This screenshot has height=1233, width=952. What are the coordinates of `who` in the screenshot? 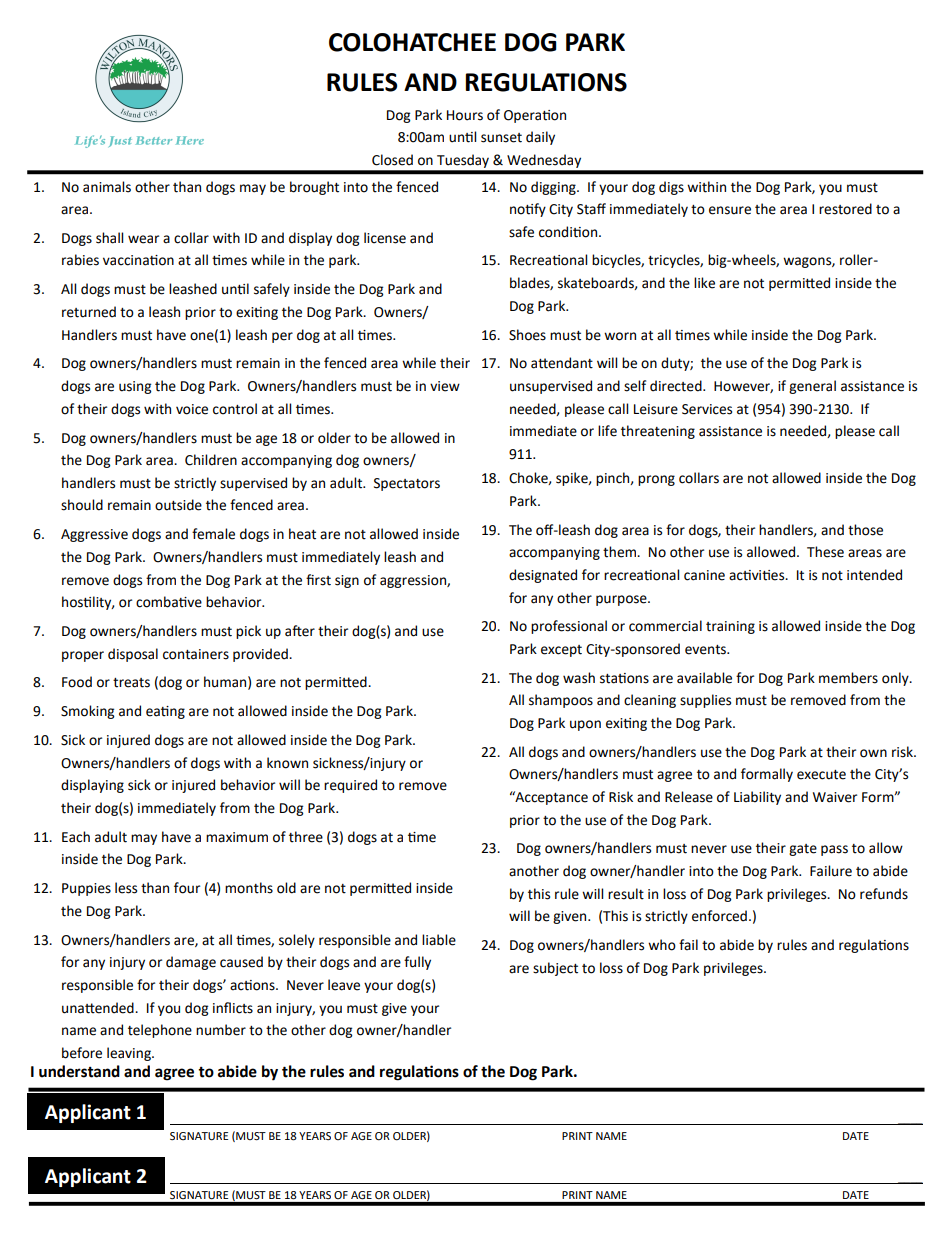 It's located at (662, 945).
